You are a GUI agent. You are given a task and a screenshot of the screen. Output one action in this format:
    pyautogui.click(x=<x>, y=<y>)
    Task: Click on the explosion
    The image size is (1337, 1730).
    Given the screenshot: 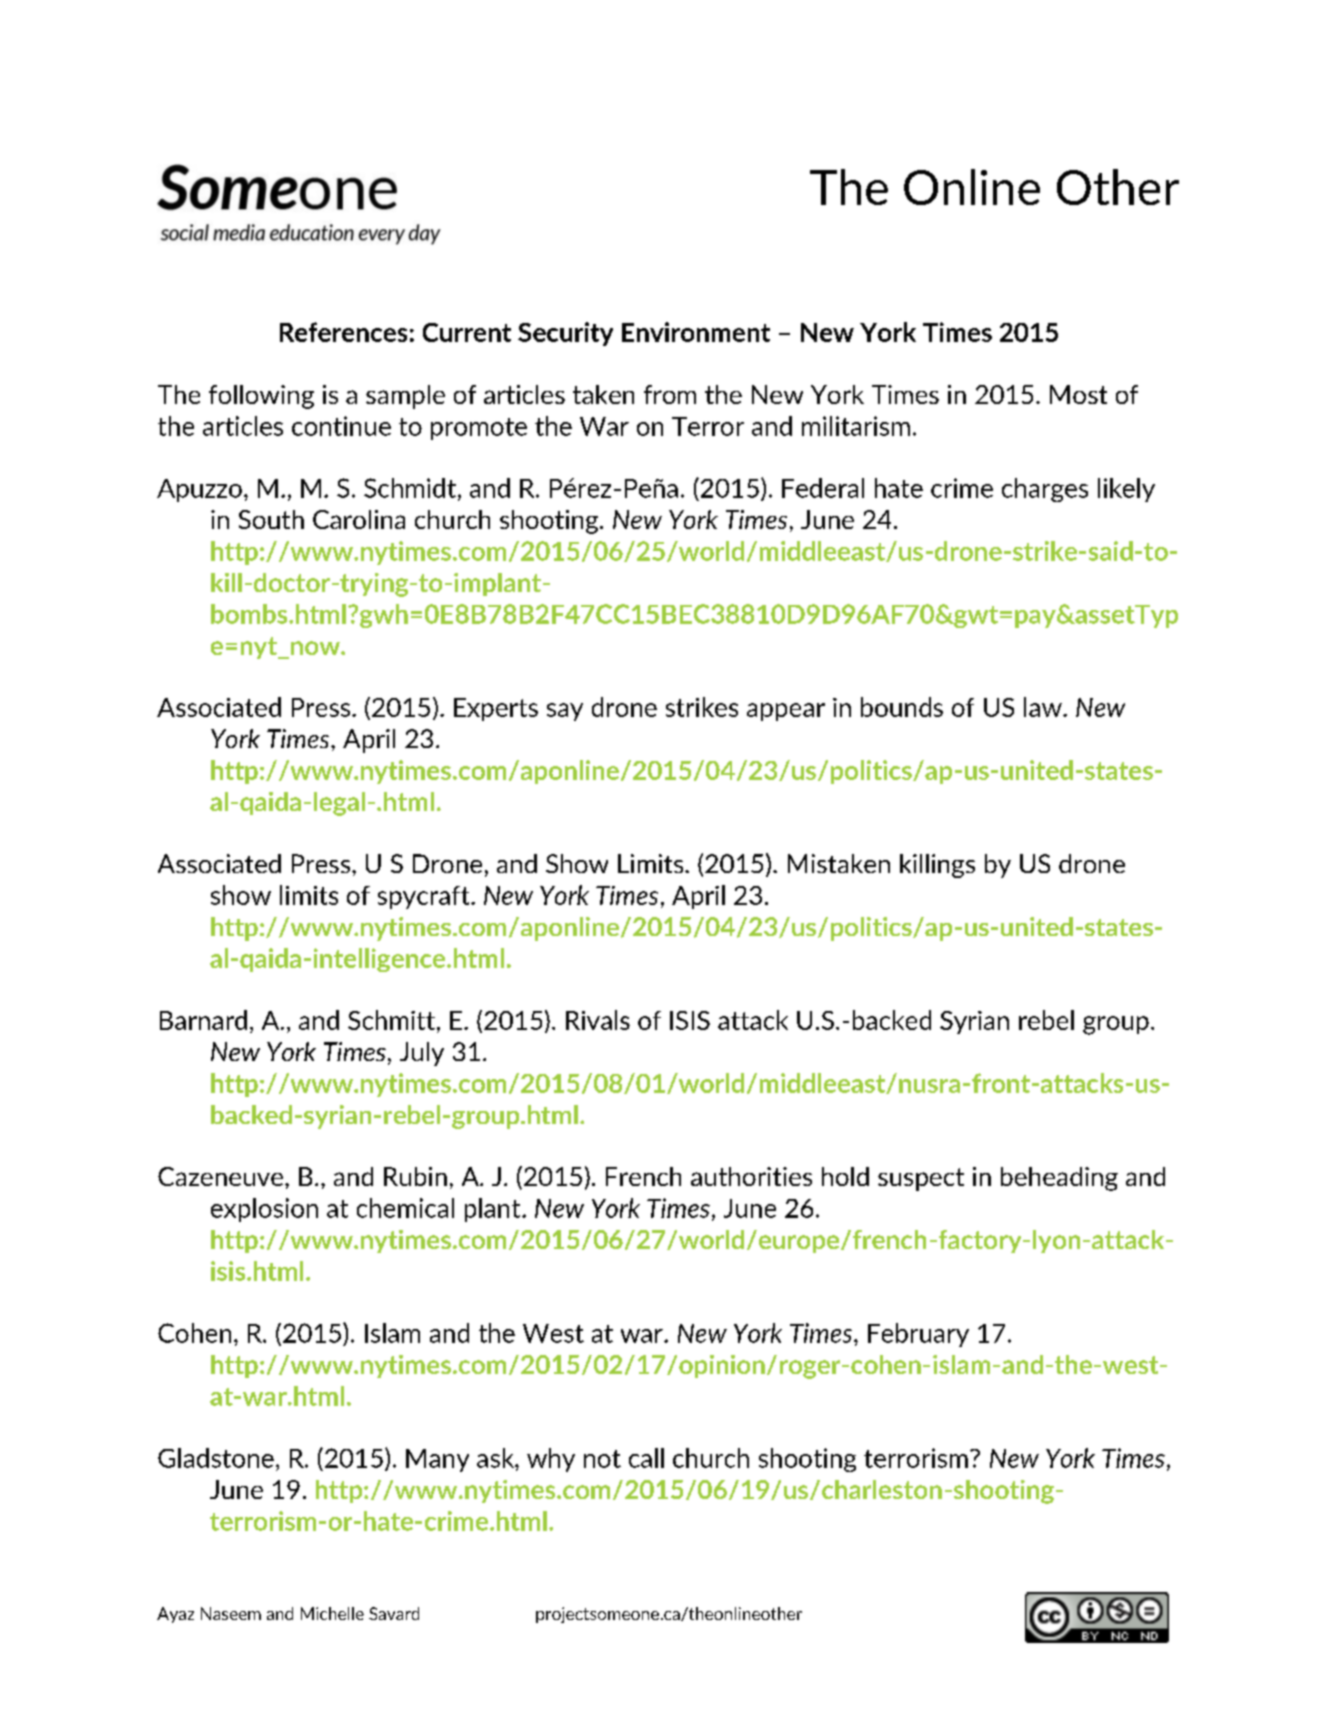 What is the action you would take?
    pyautogui.click(x=264, y=1210)
